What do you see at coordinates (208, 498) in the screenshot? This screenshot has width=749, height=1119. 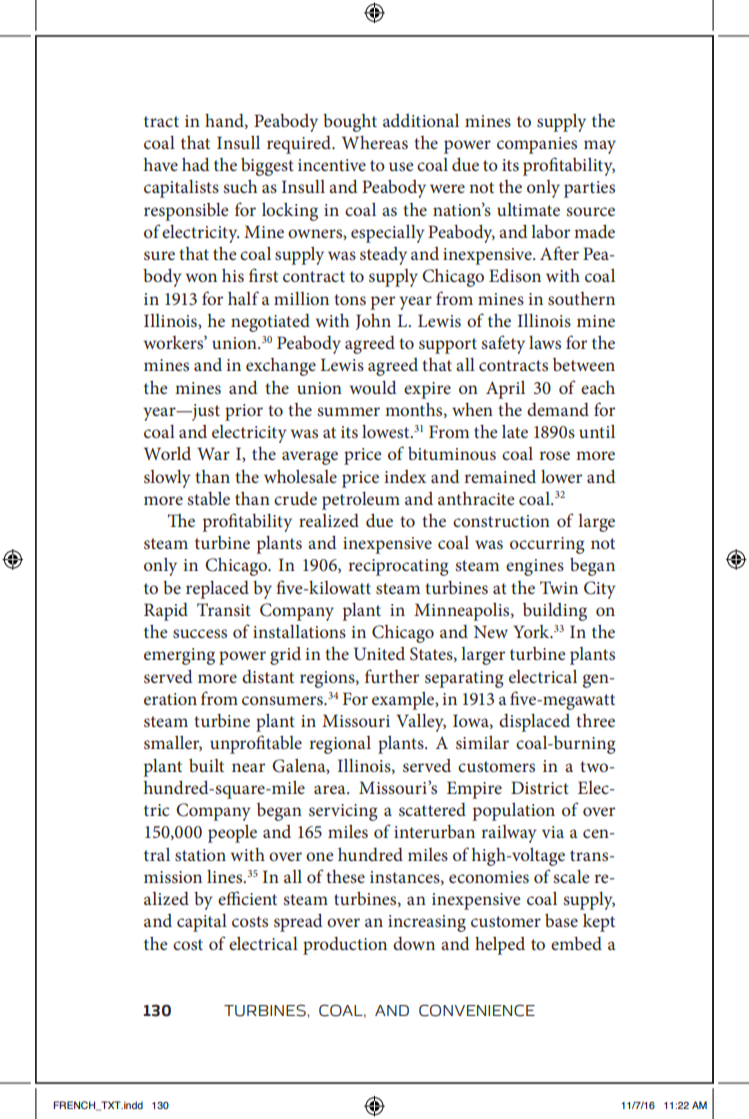 I see `stable` at bounding box center [208, 498].
